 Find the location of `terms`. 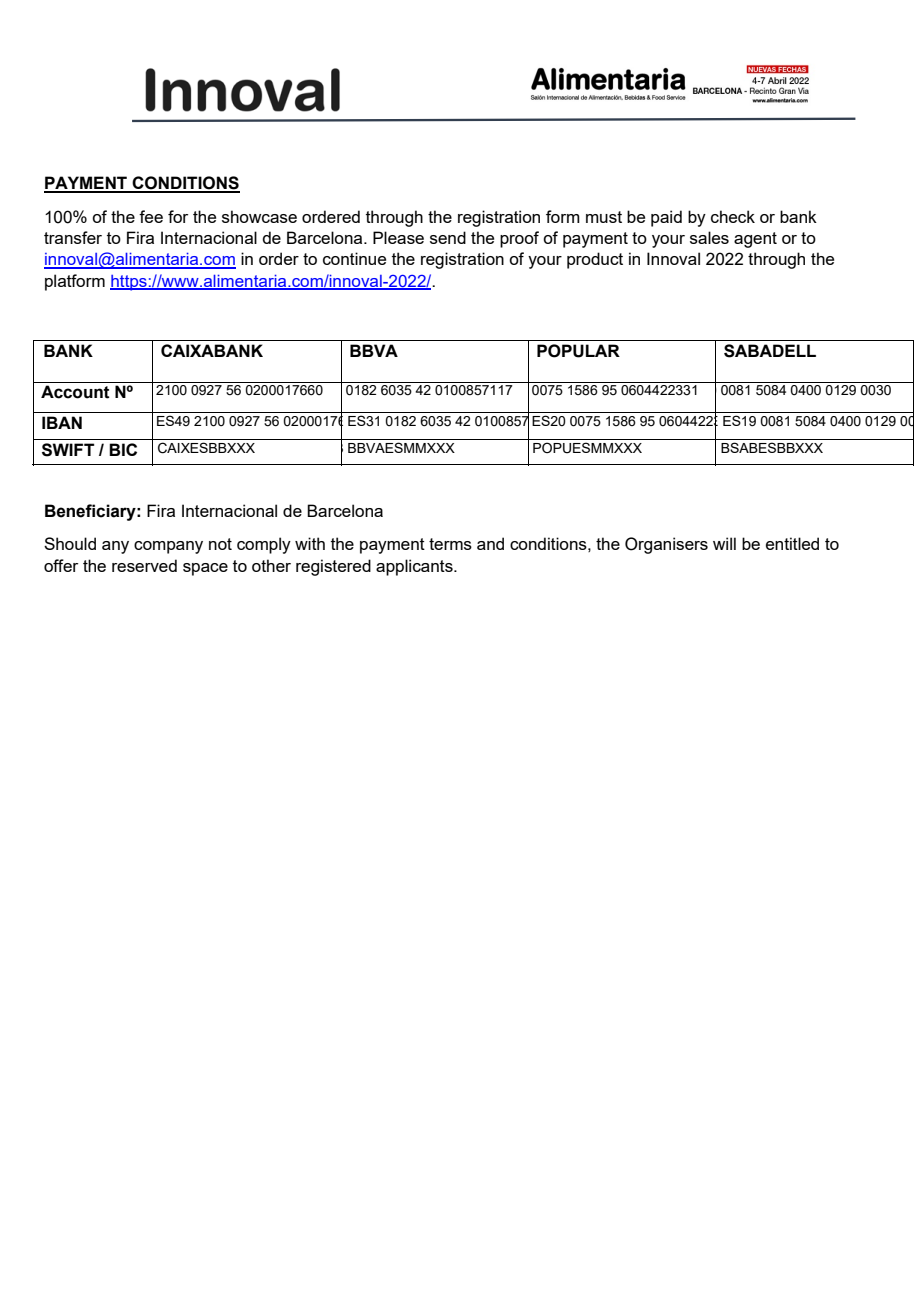

terms is located at coordinates (450, 544).
